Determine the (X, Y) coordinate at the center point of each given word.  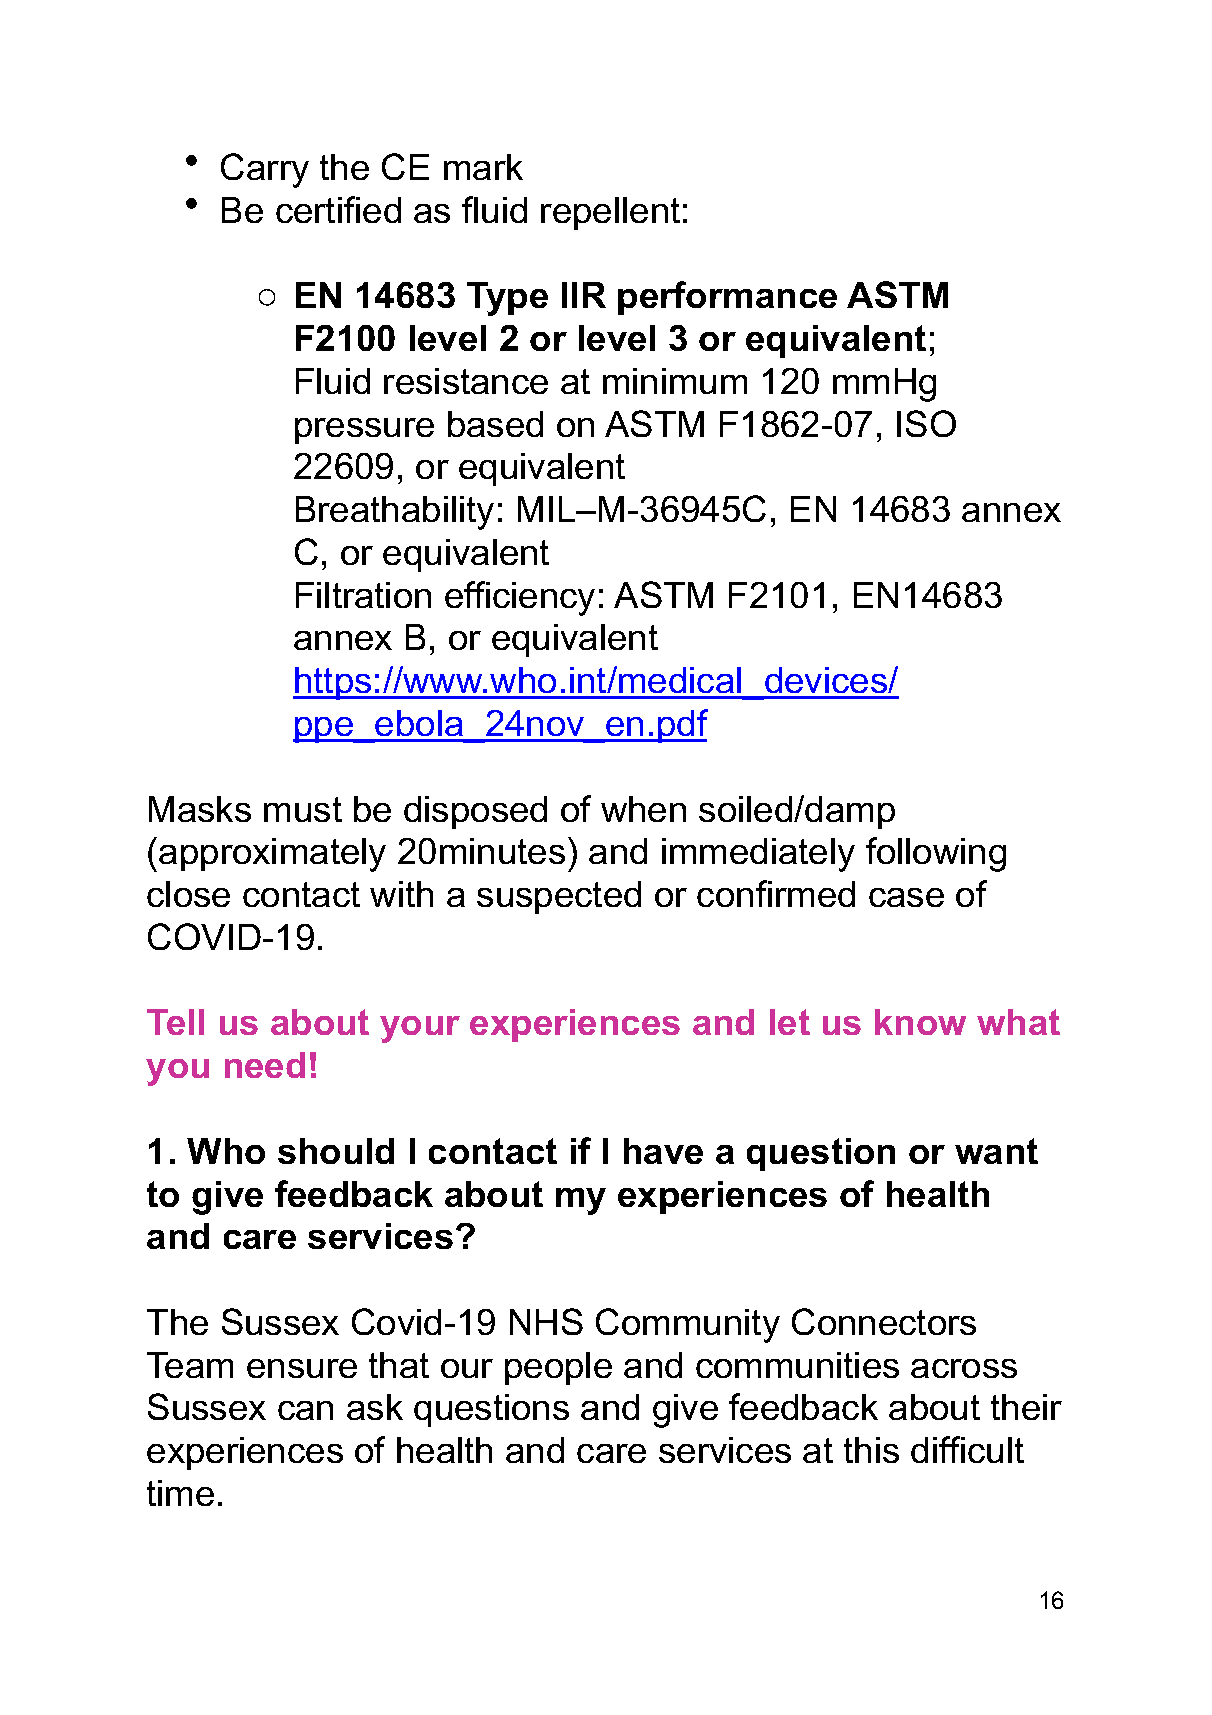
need (265, 1065)
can (305, 1410)
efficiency (520, 598)
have (663, 1151)
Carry (265, 170)
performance (727, 298)
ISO (926, 423)
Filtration (363, 595)
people (558, 1368)
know (920, 1022)
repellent (610, 213)
